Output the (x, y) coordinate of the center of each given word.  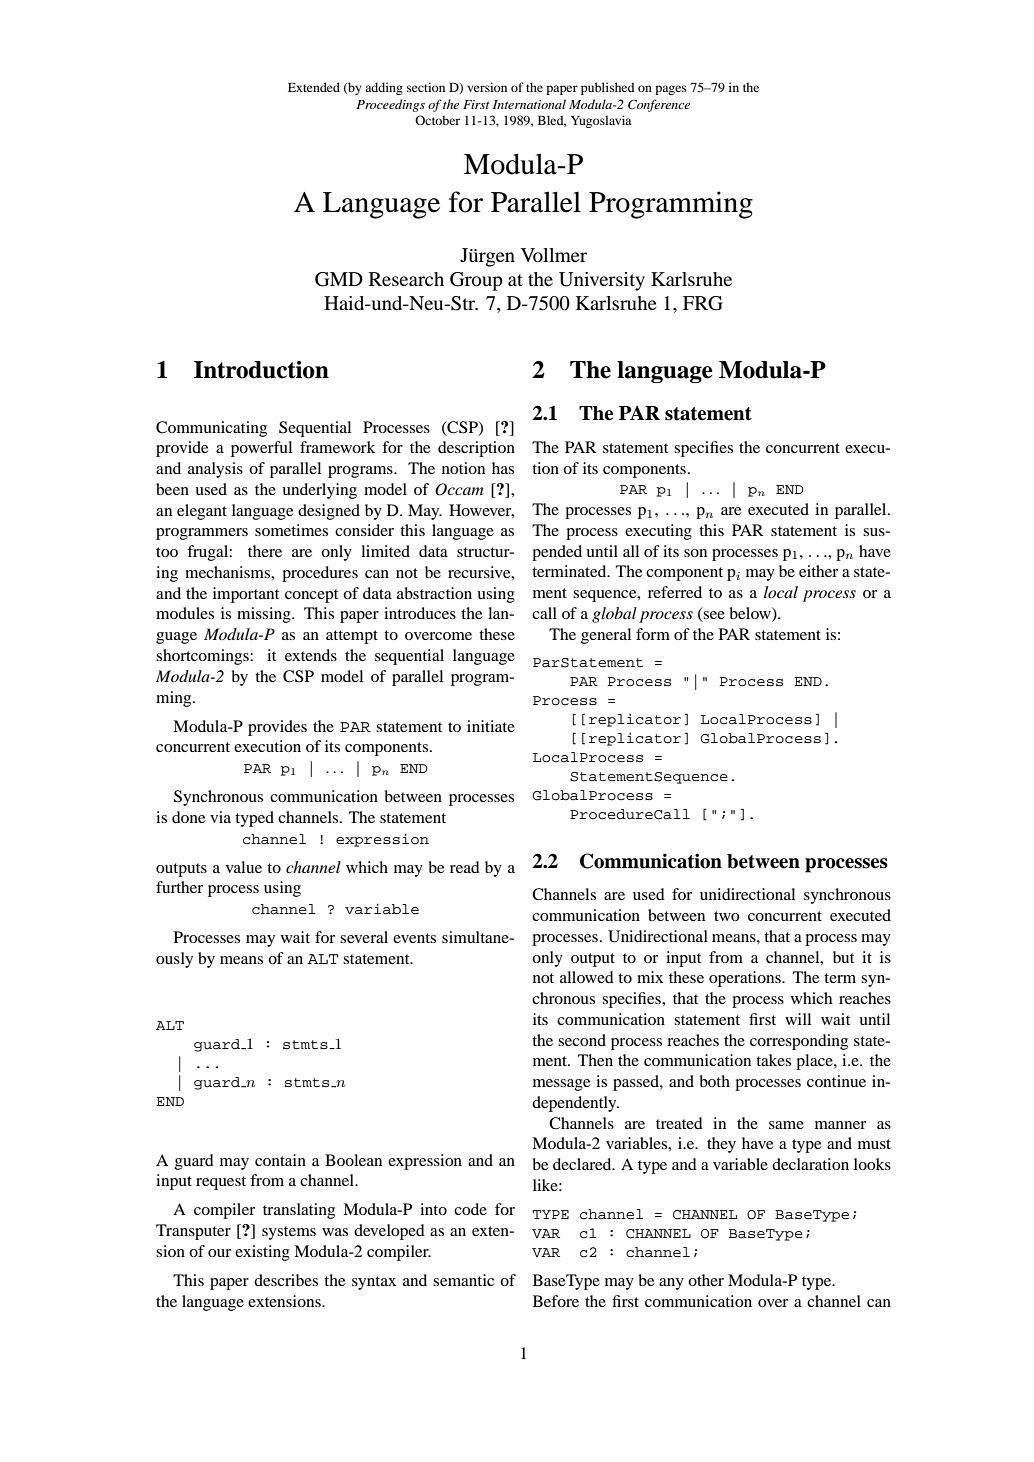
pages (671, 90)
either (818, 571)
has (503, 468)
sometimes (291, 530)
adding (384, 88)
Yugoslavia (601, 121)
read (465, 867)
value (244, 867)
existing (262, 1253)
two (727, 916)
